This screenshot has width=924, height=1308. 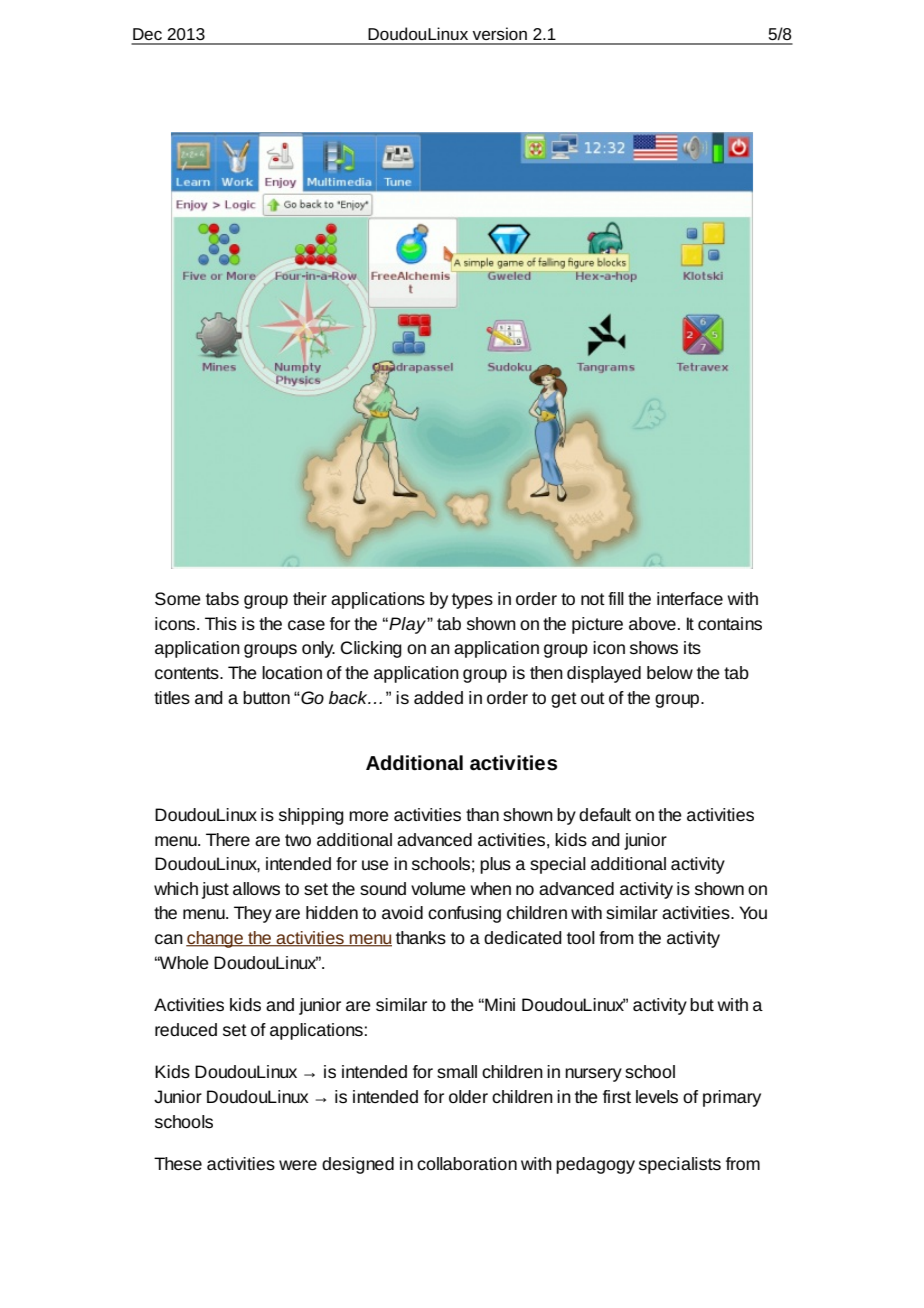 I want to click on pedagogy, so click(x=595, y=1165).
